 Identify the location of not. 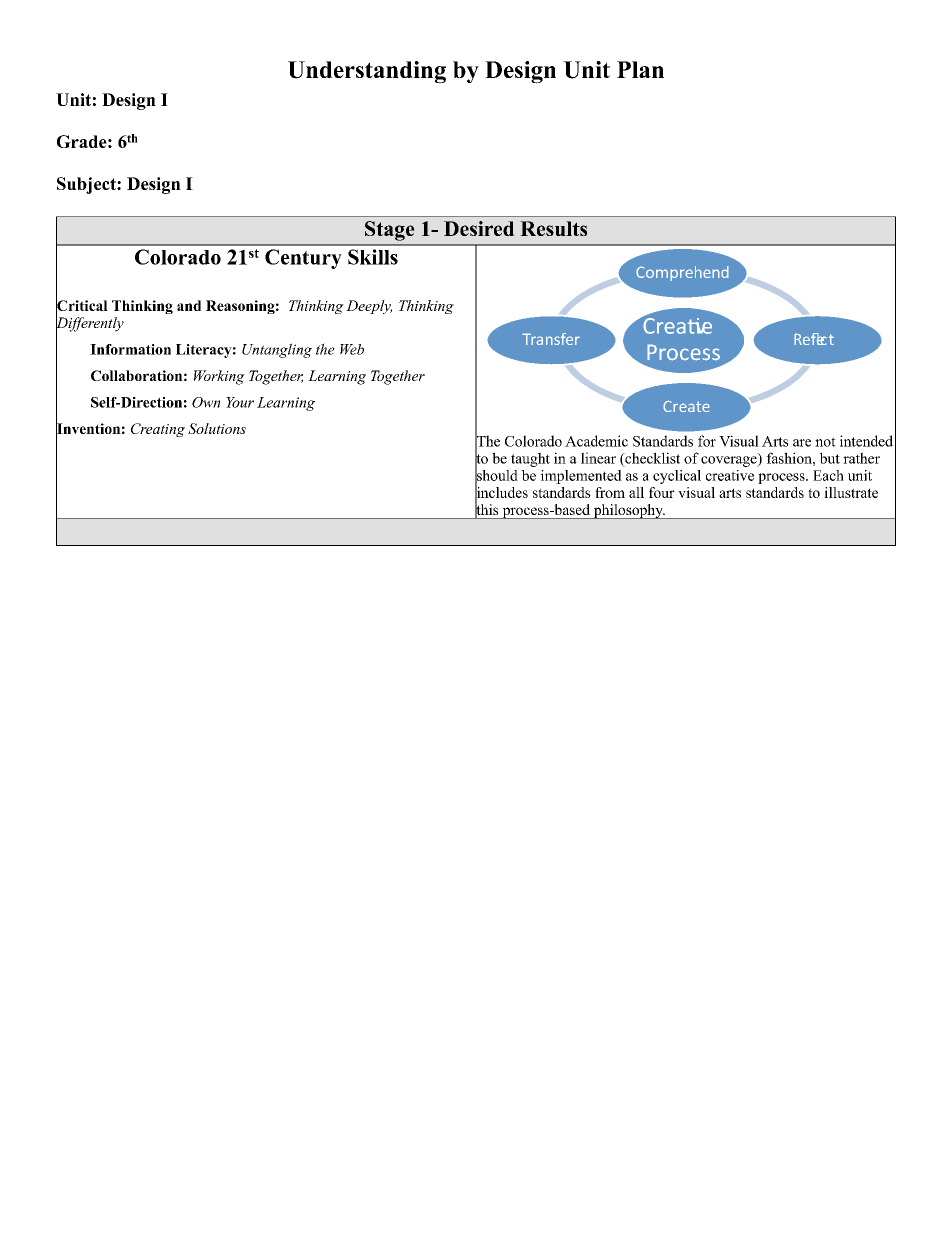
(825, 442).
